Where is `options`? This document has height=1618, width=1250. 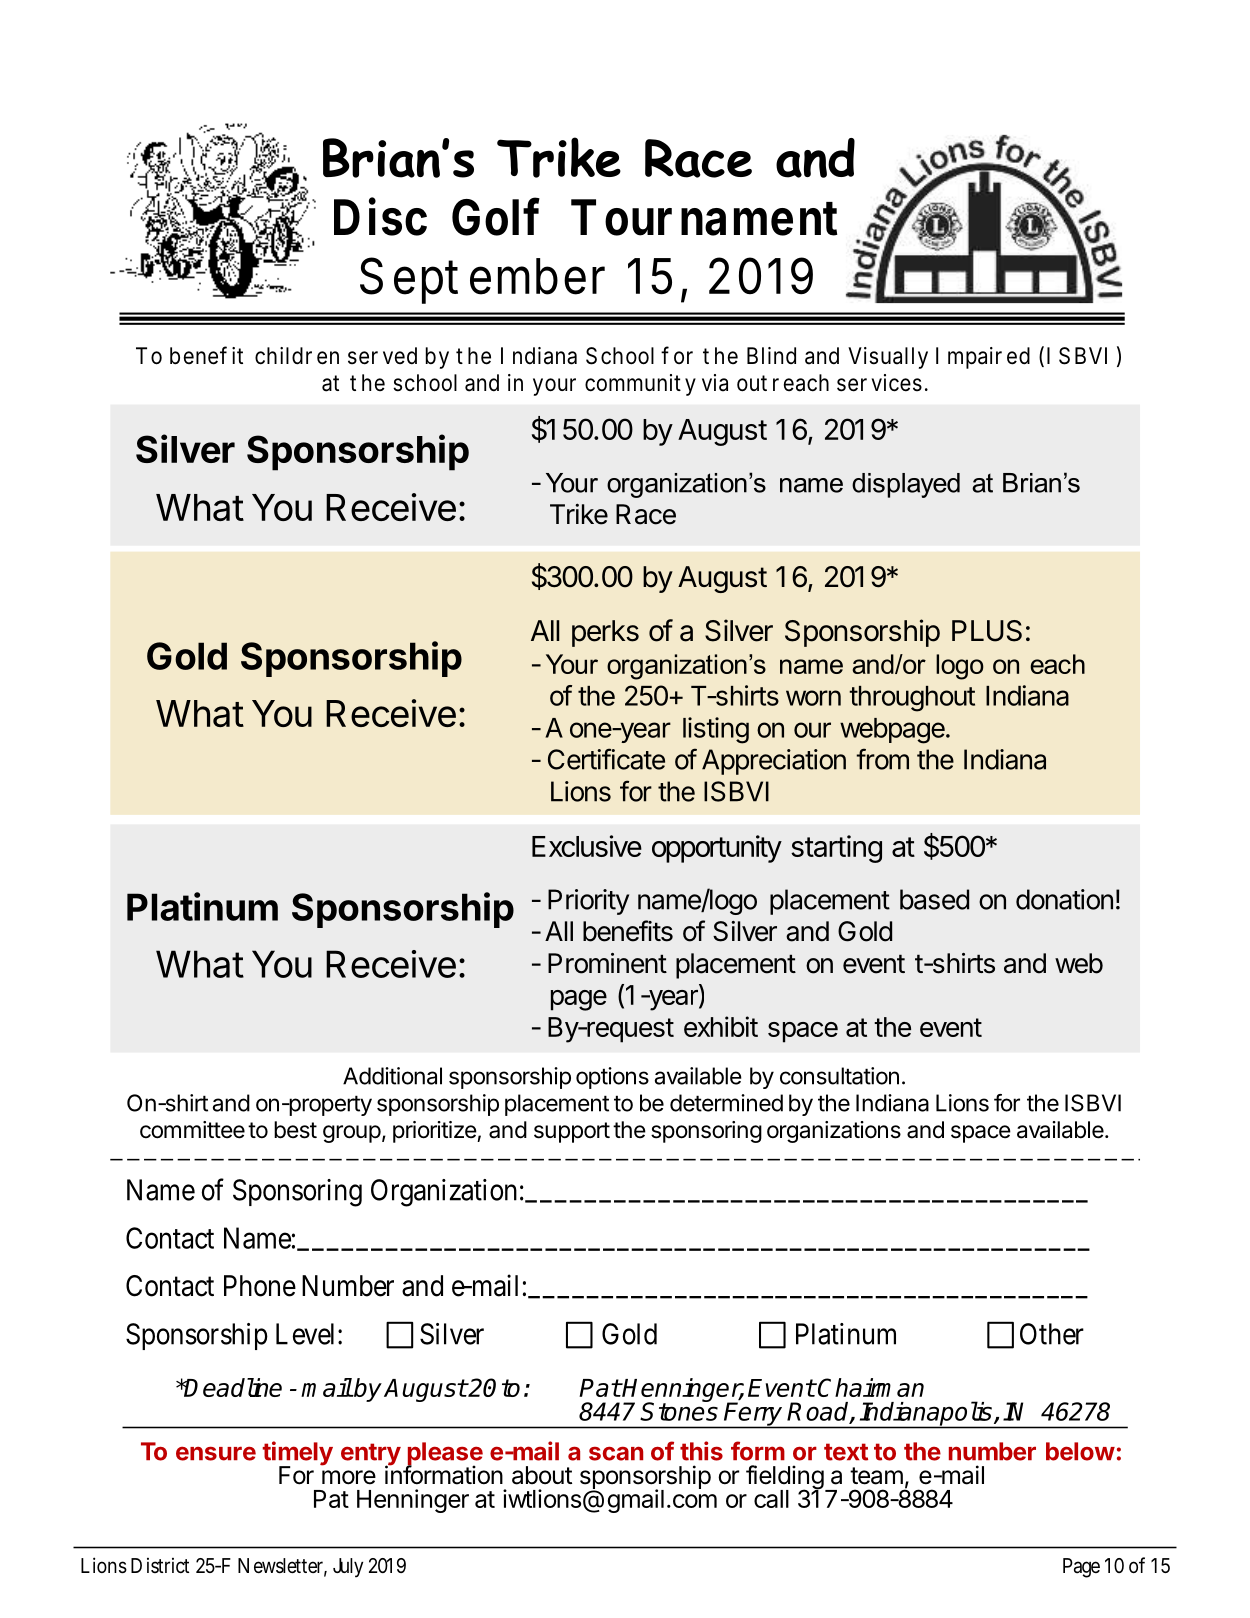
options is located at coordinates (612, 1078).
